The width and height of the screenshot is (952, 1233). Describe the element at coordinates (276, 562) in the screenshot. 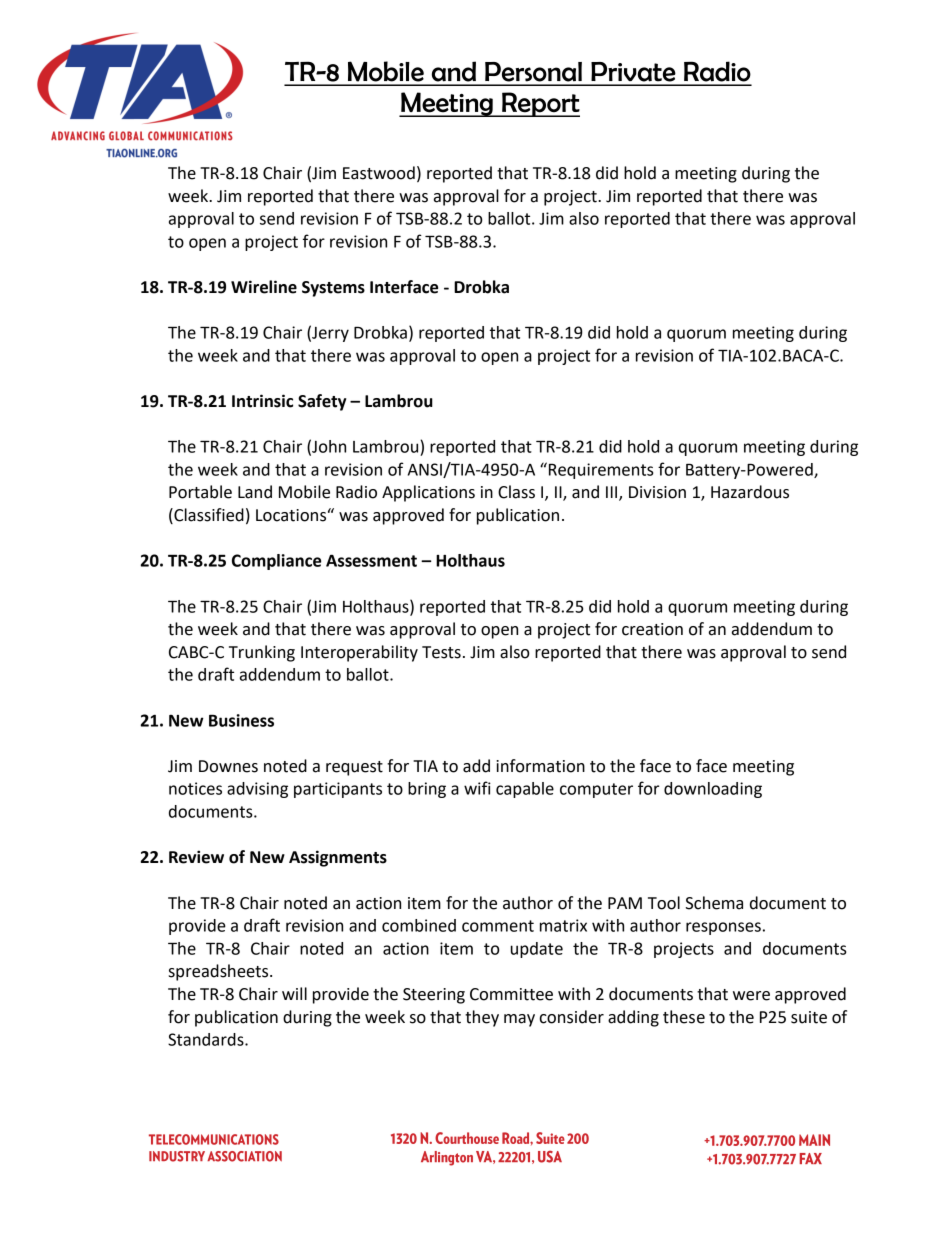

I see `Compliance` at that location.
